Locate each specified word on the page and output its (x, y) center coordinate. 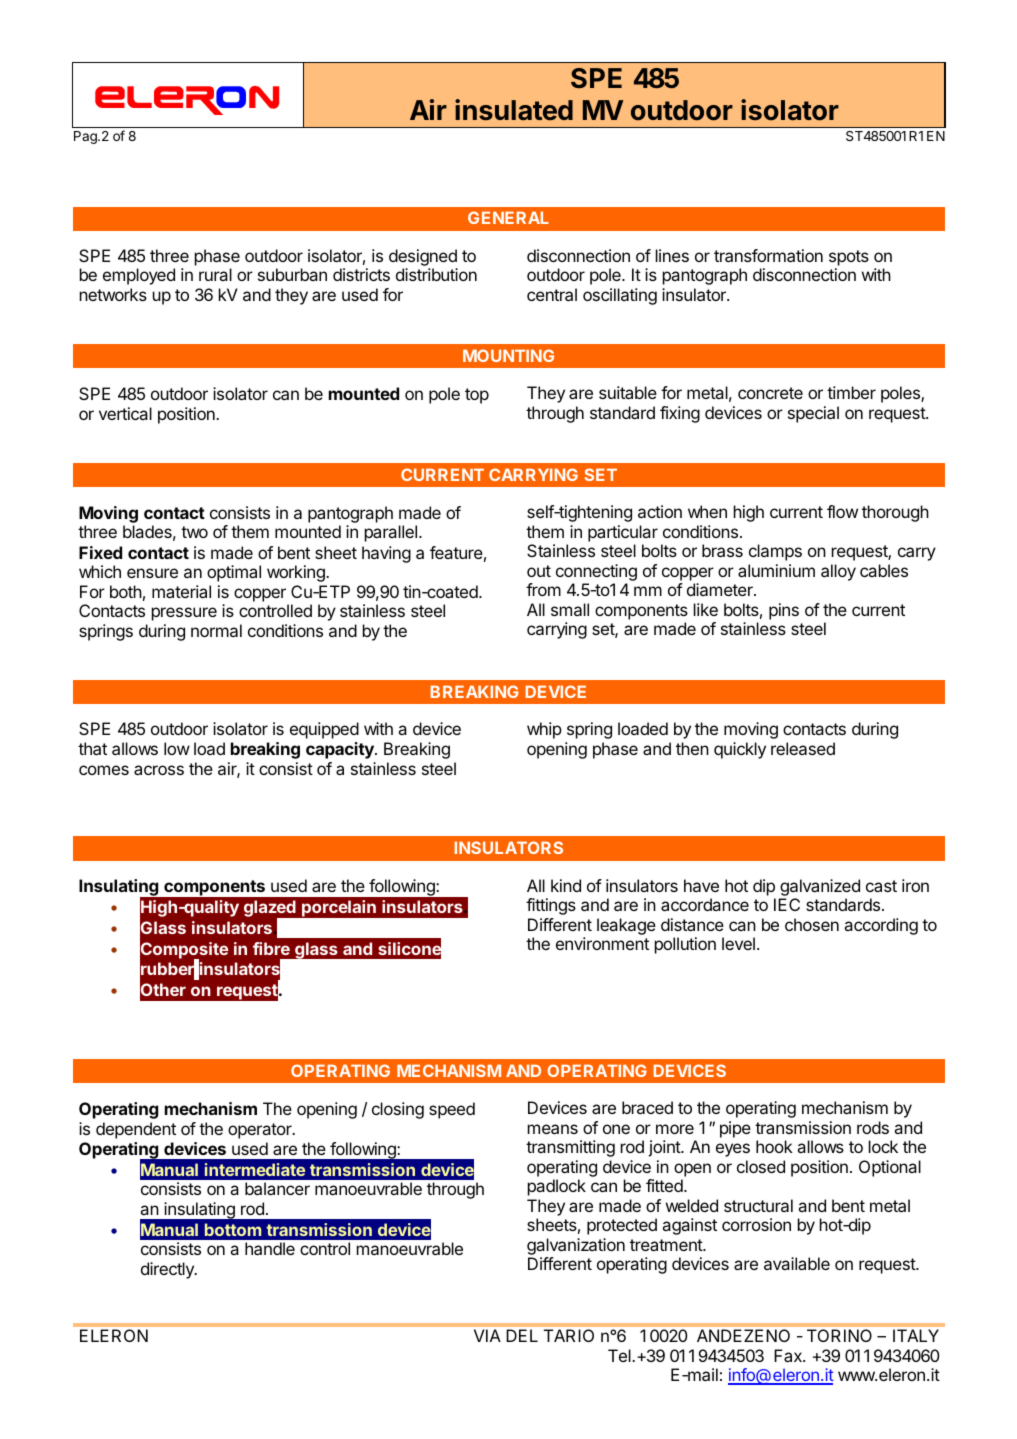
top (477, 396)
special (813, 414)
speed (452, 1110)
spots (849, 258)
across (159, 770)
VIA (487, 1335)
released (803, 748)
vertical (125, 413)
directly (168, 1270)
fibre (271, 948)
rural (215, 274)
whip (544, 730)
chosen (812, 924)
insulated (514, 110)
